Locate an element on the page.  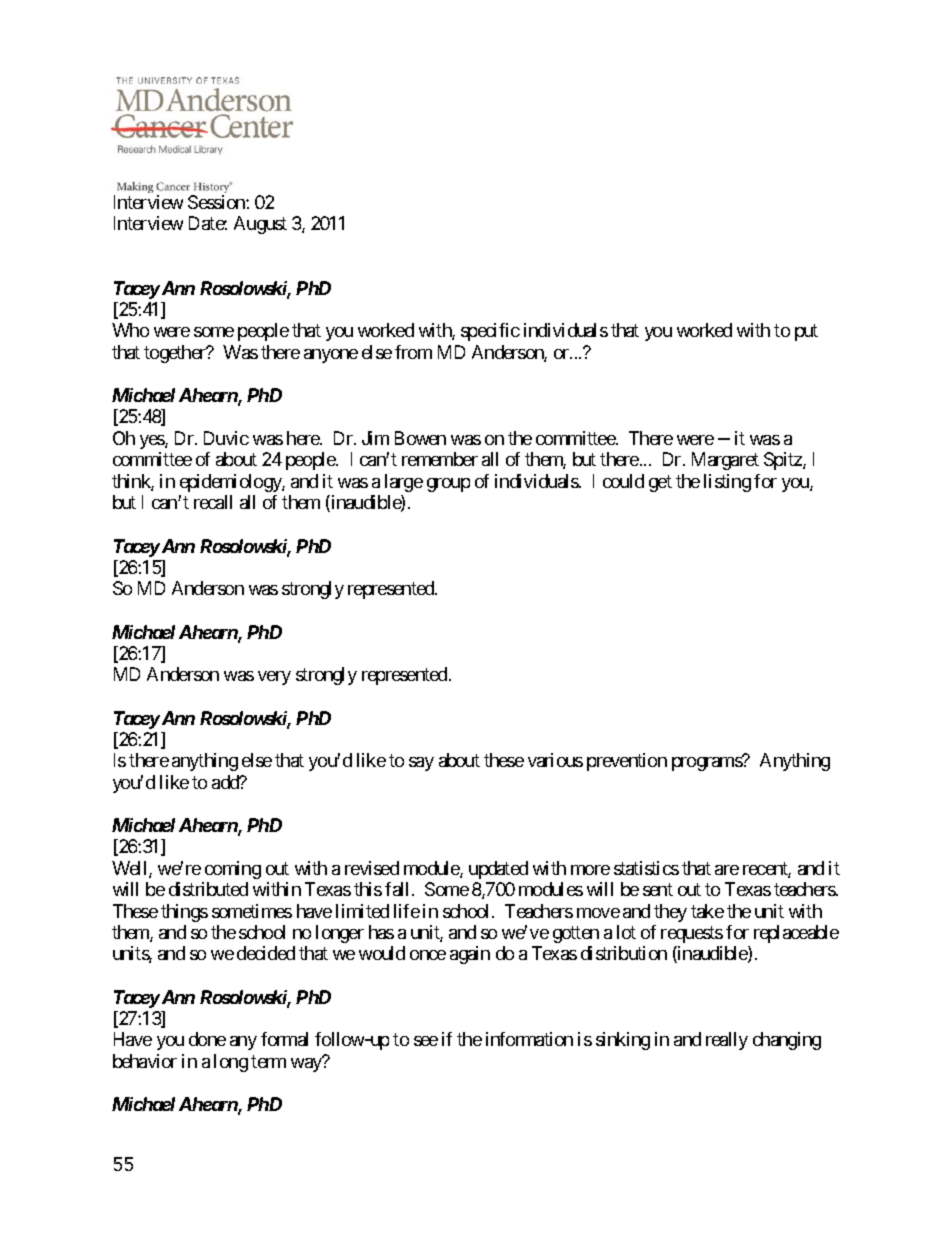
see is located at coordinates (426, 1041).
